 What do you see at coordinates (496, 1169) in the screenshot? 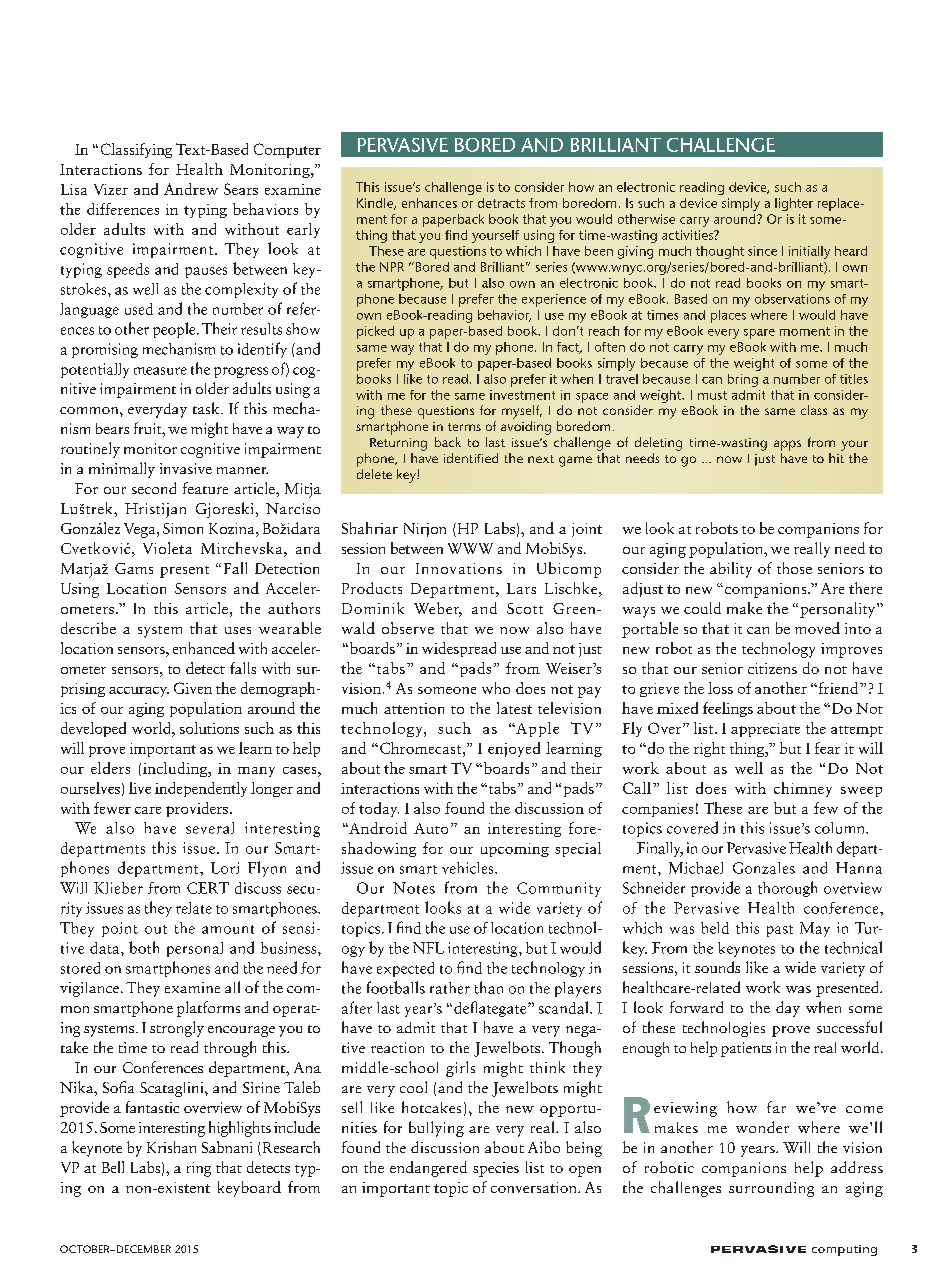
I see `species` at bounding box center [496, 1169].
